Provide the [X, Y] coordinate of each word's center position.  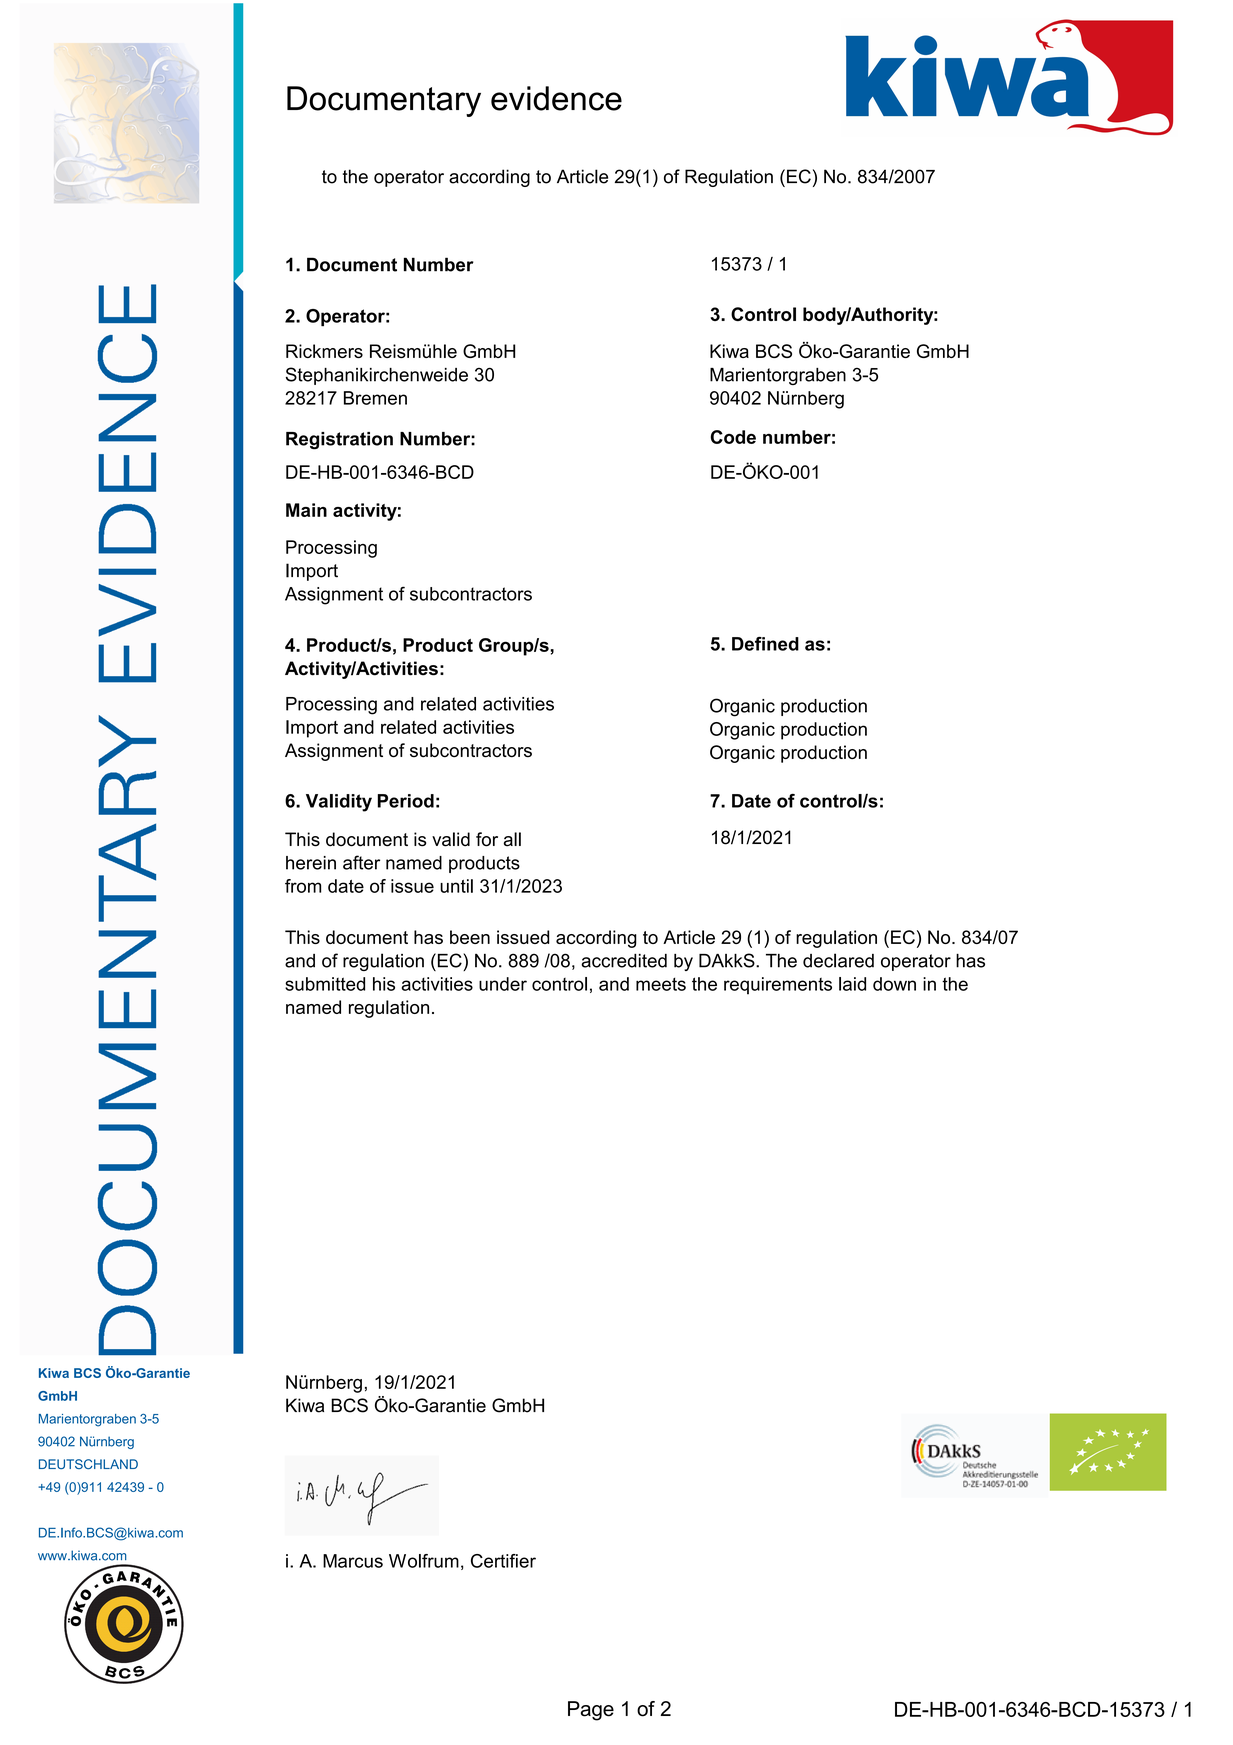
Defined [765, 644]
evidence [556, 98]
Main [306, 510]
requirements [778, 986]
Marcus [353, 1561]
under [503, 984]
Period [405, 801]
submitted [325, 984]
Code [733, 437]
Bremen [375, 398]
